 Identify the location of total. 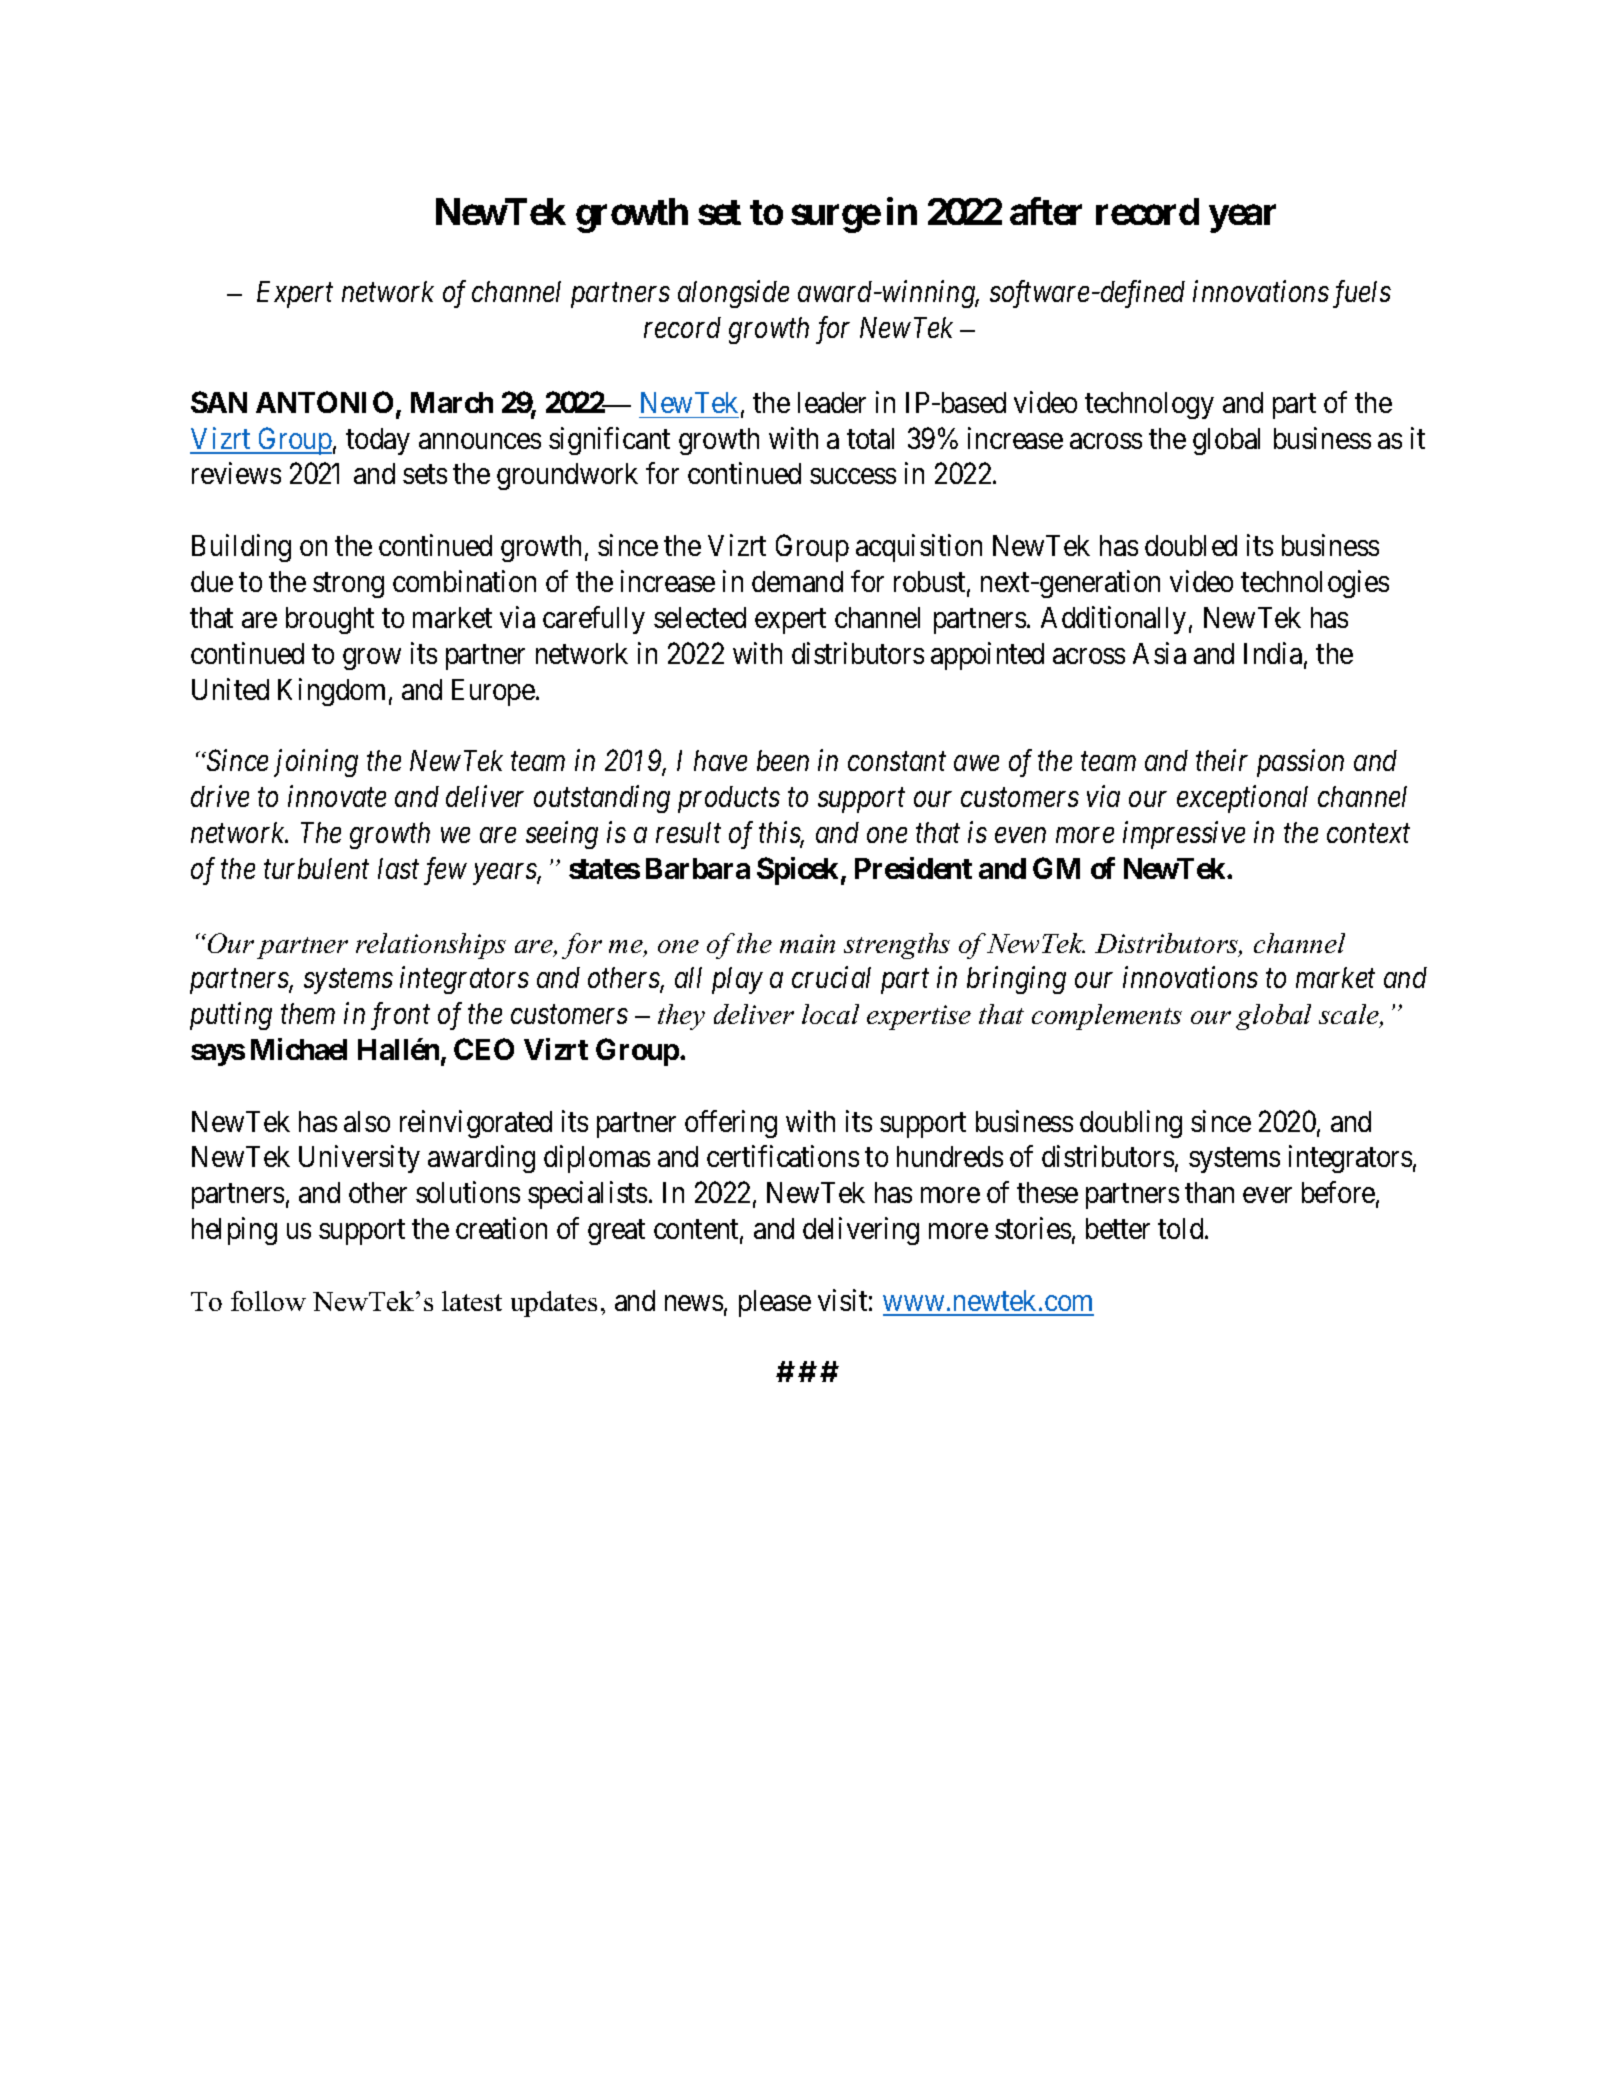
(870, 438).
